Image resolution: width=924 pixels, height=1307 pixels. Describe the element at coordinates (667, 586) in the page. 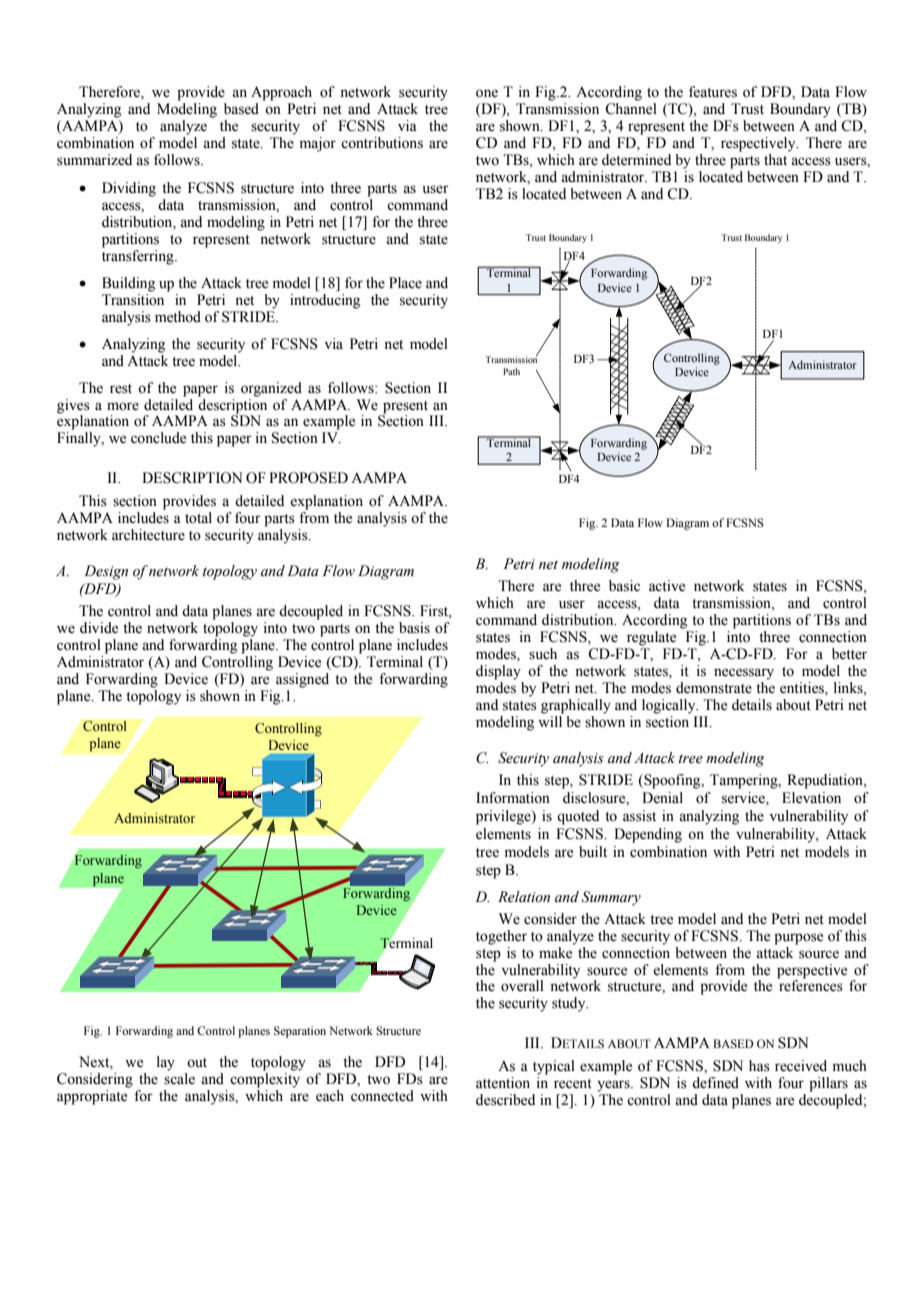

I see `active` at that location.
